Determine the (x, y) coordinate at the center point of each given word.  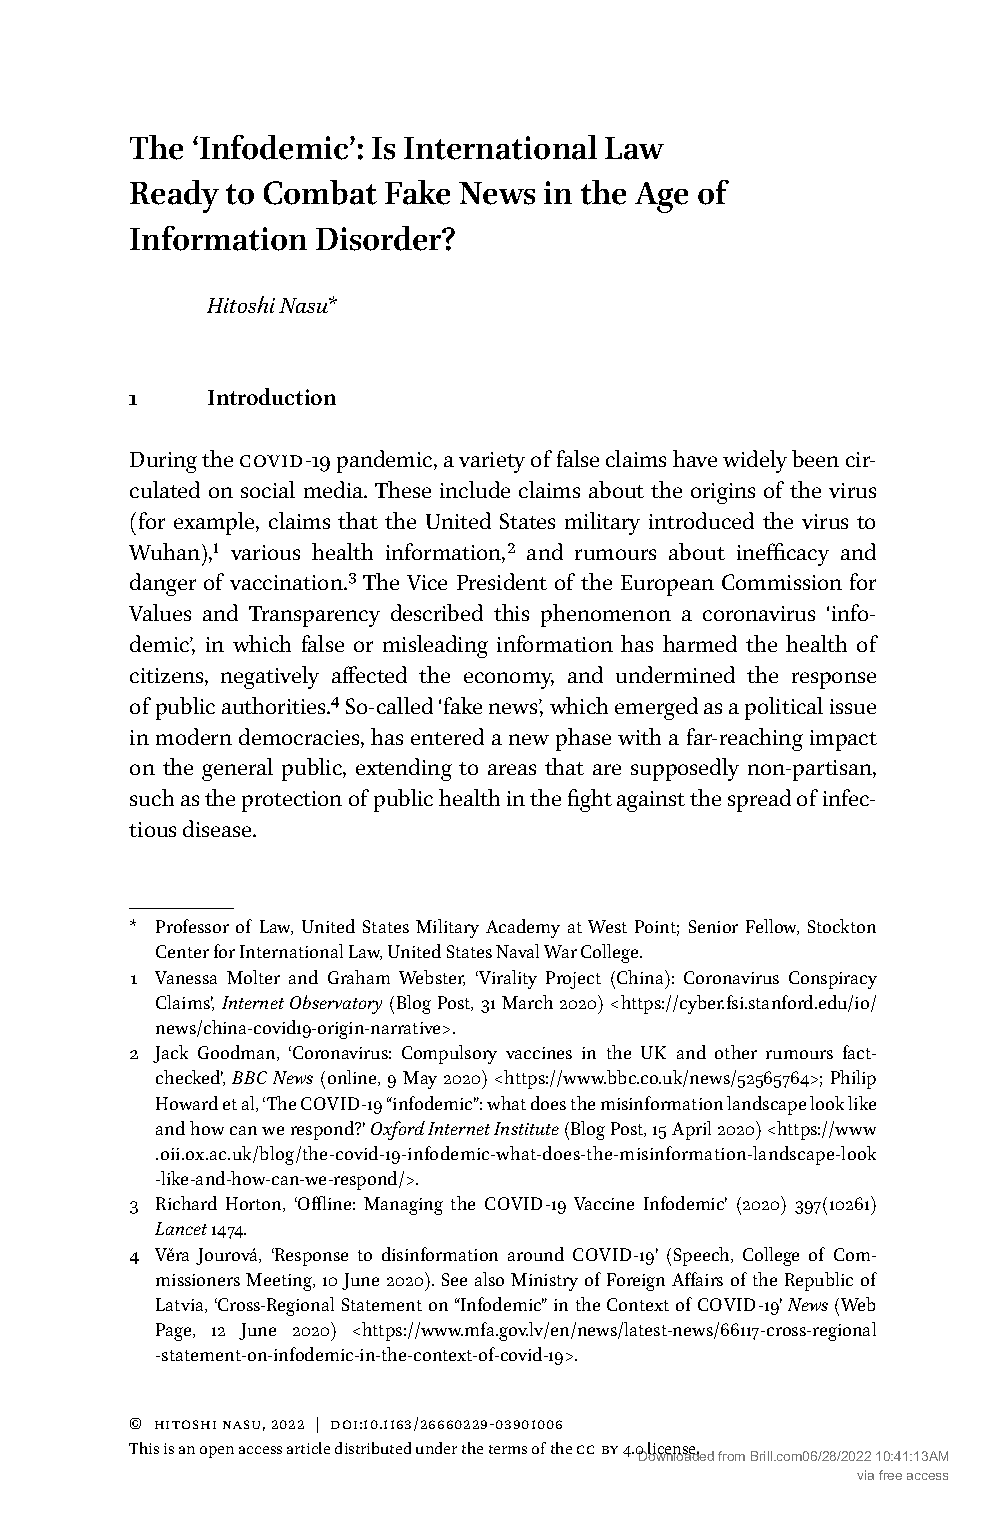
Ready (174, 196)
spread (759, 800)
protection (292, 801)
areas (512, 769)
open (217, 1452)
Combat (320, 192)
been (815, 458)
